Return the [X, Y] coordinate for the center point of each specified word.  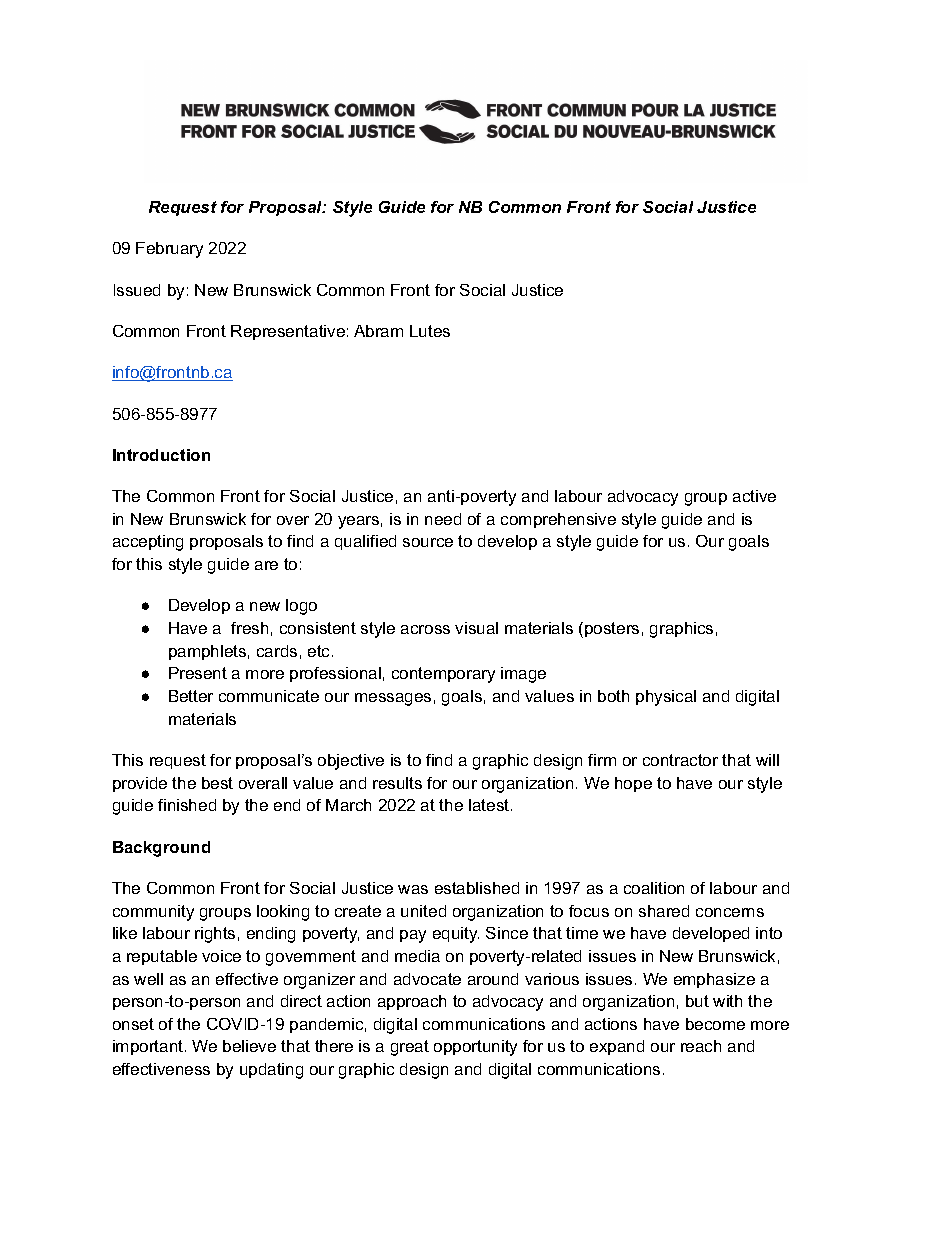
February [169, 250]
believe [249, 1046]
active [754, 496]
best [217, 783]
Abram [378, 331]
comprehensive [558, 520]
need [443, 519]
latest [490, 805]
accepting [148, 543]
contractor [680, 760]
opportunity [475, 1048]
